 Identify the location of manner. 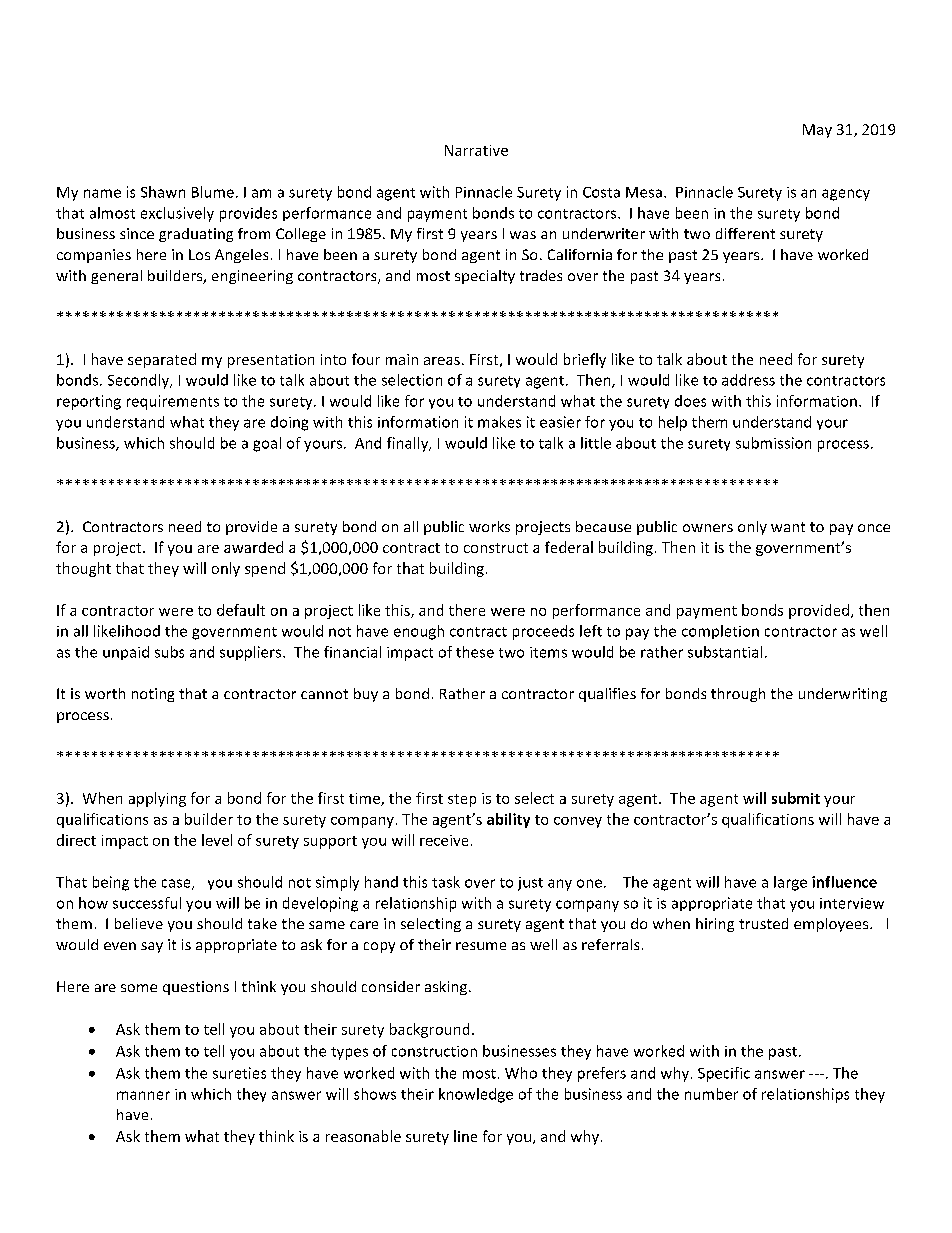
(143, 1095).
